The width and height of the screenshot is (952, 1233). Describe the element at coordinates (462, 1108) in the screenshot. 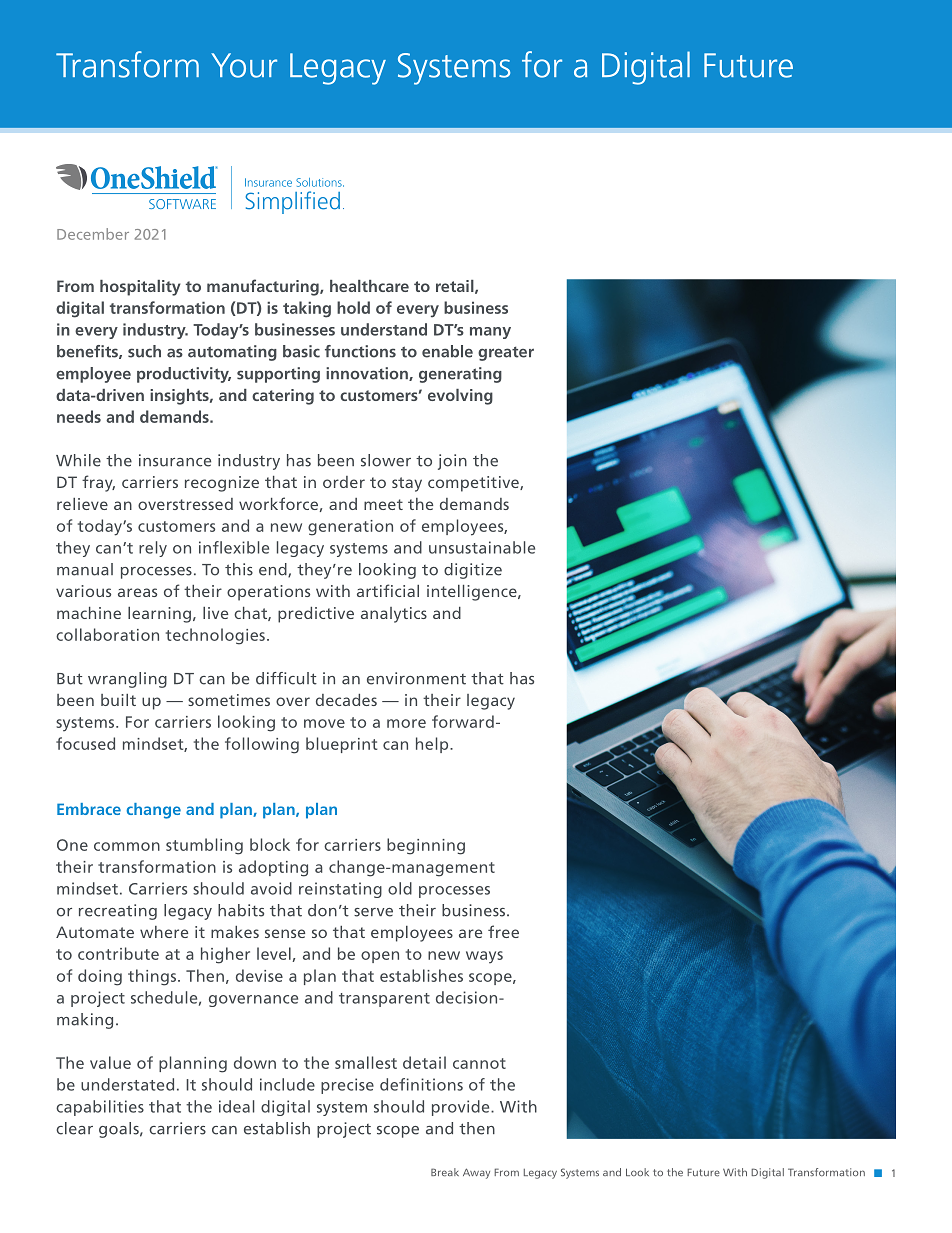

I see `provide` at that location.
